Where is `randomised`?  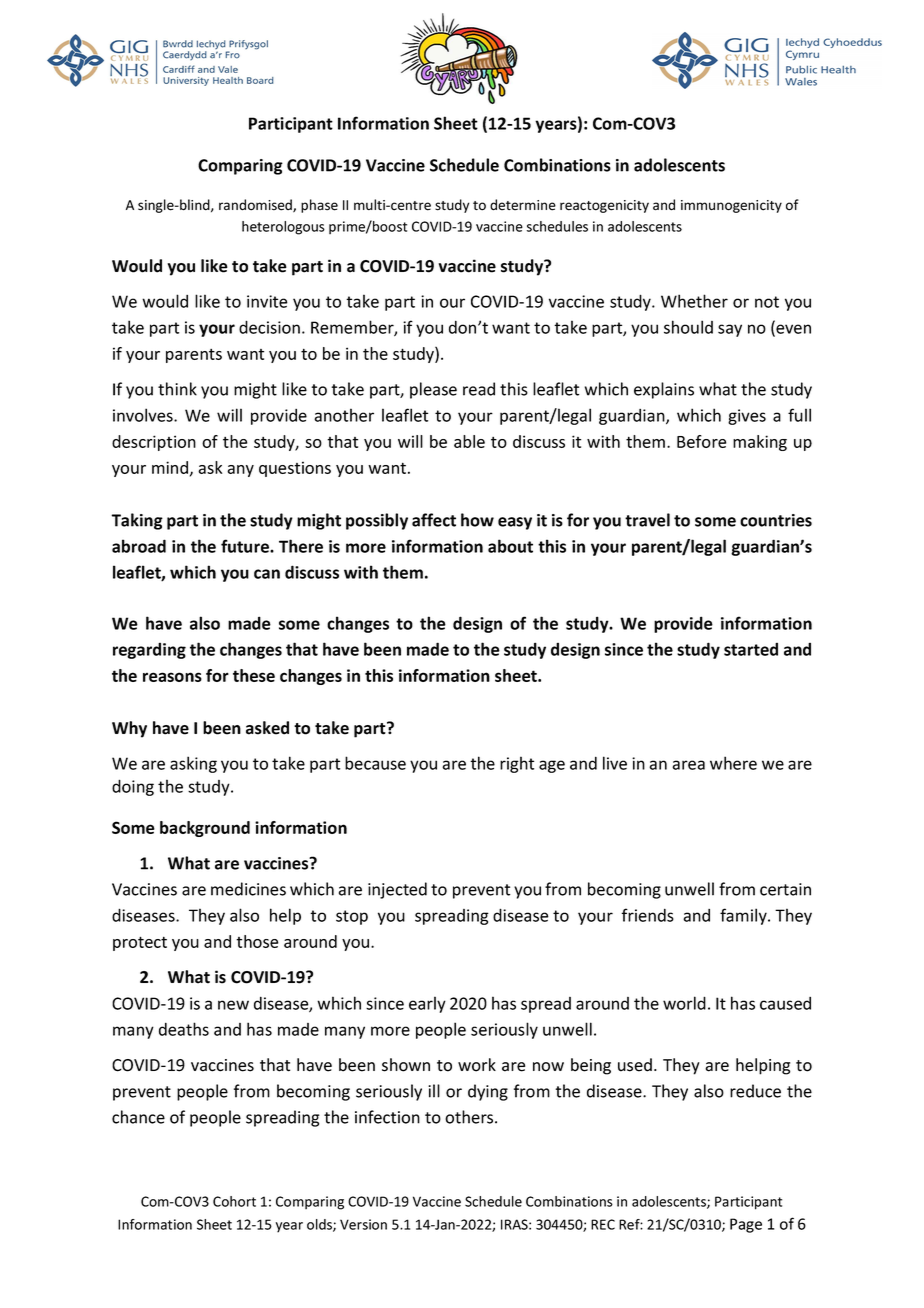
randomised is located at coordinates (256, 206).
